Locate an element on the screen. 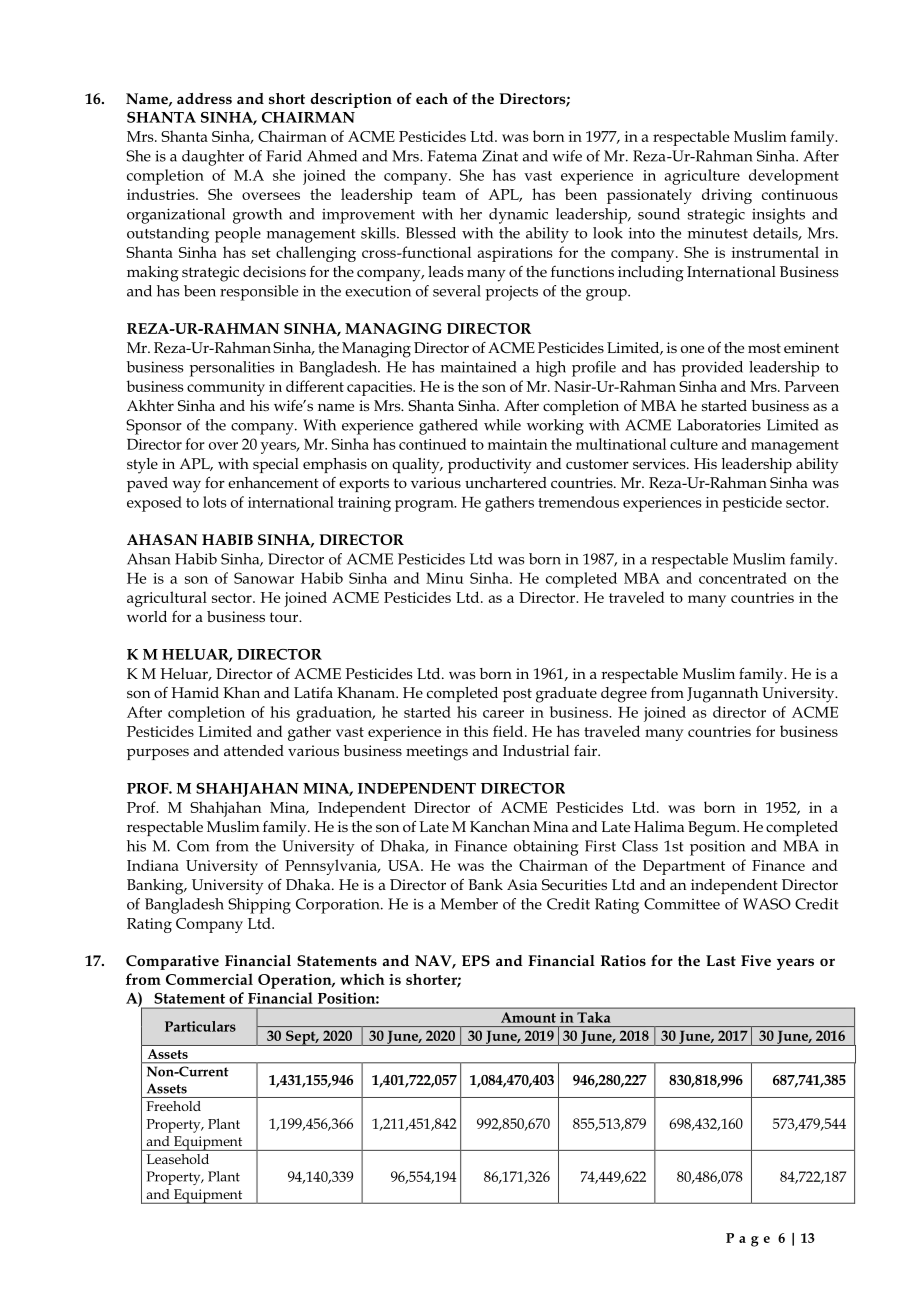  responsible is located at coordinates (259, 293).
